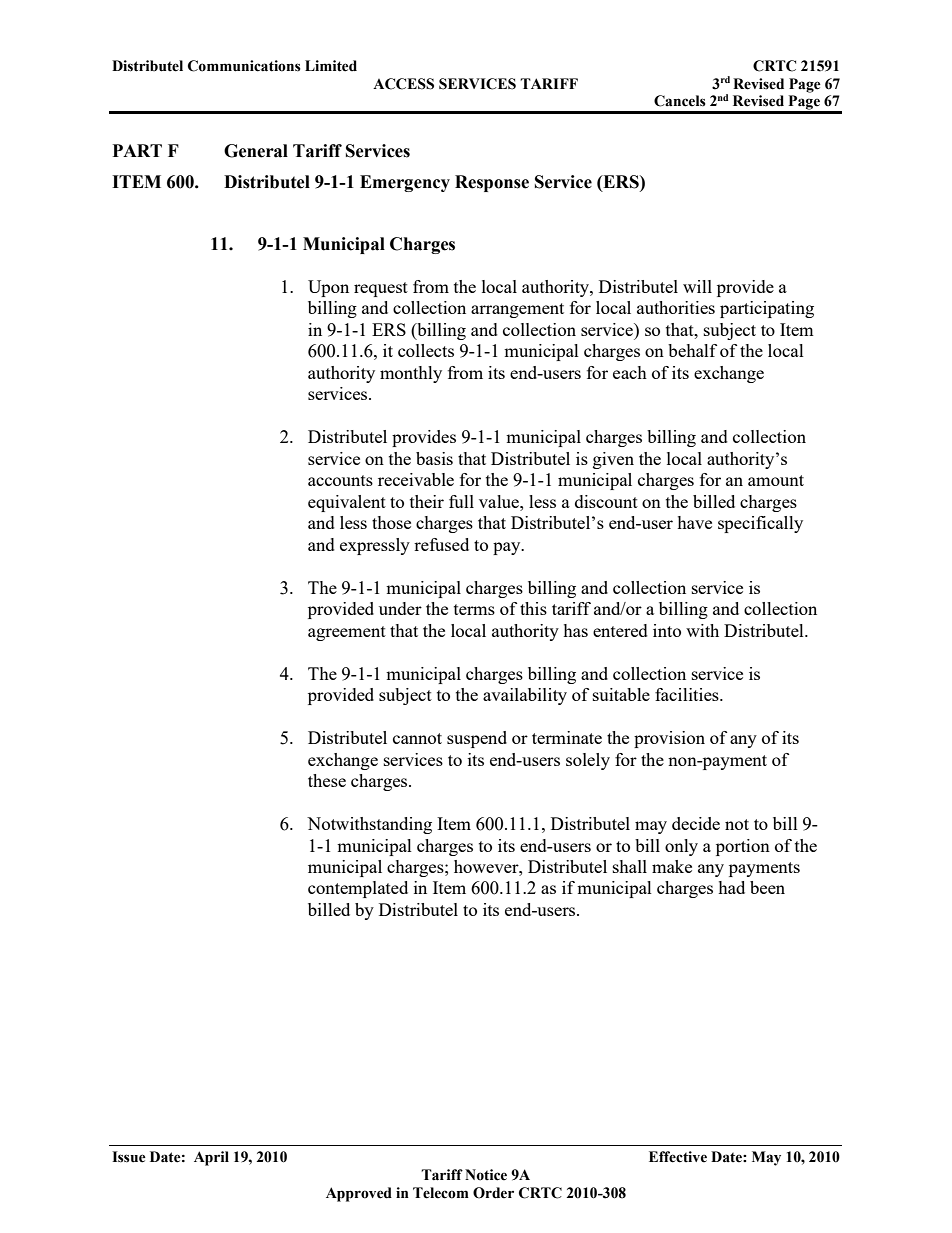  What do you see at coordinates (667, 630) in the screenshot?
I see `into` at bounding box center [667, 630].
